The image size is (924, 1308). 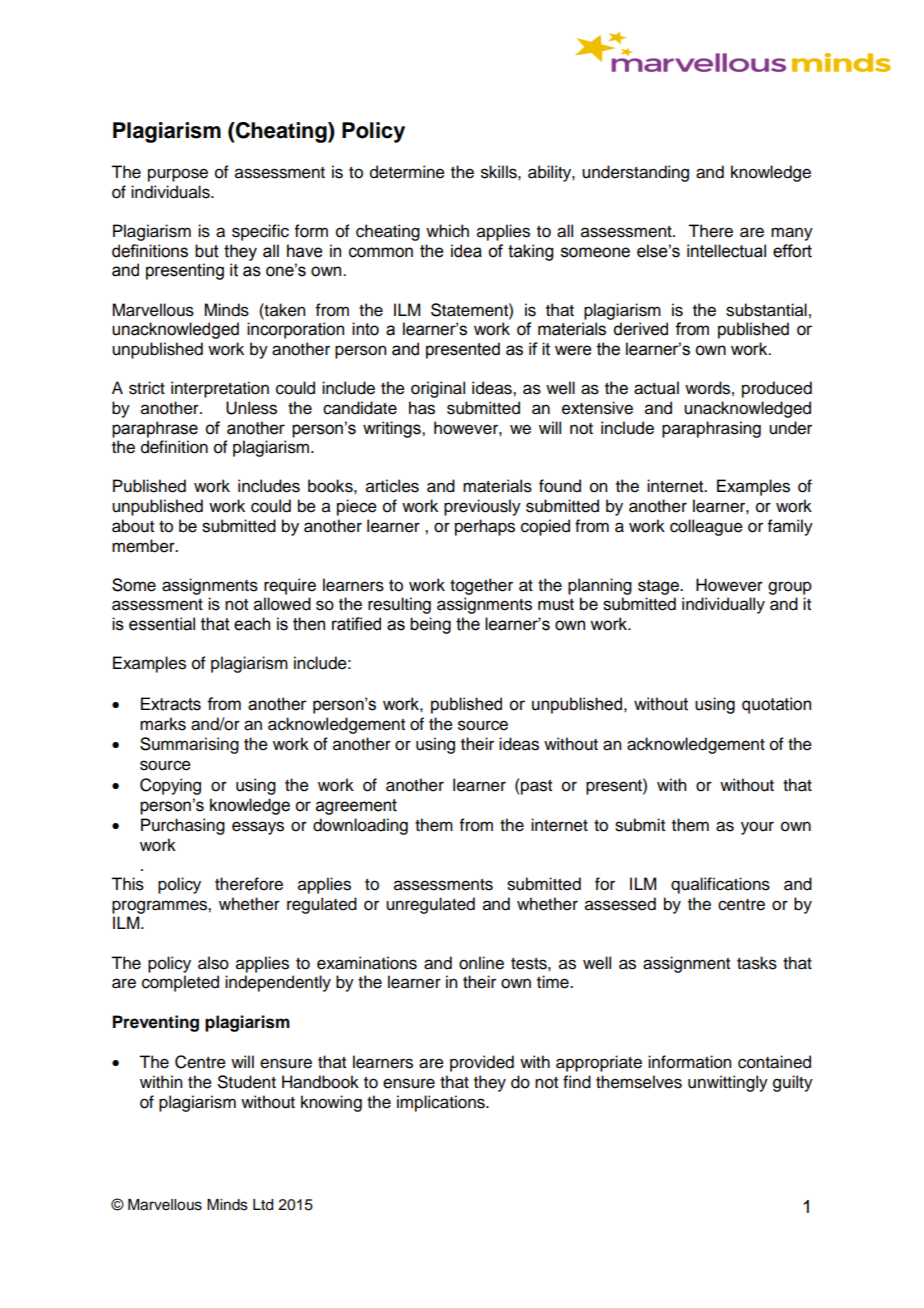 I want to click on unwittingly, so click(x=728, y=1083).
